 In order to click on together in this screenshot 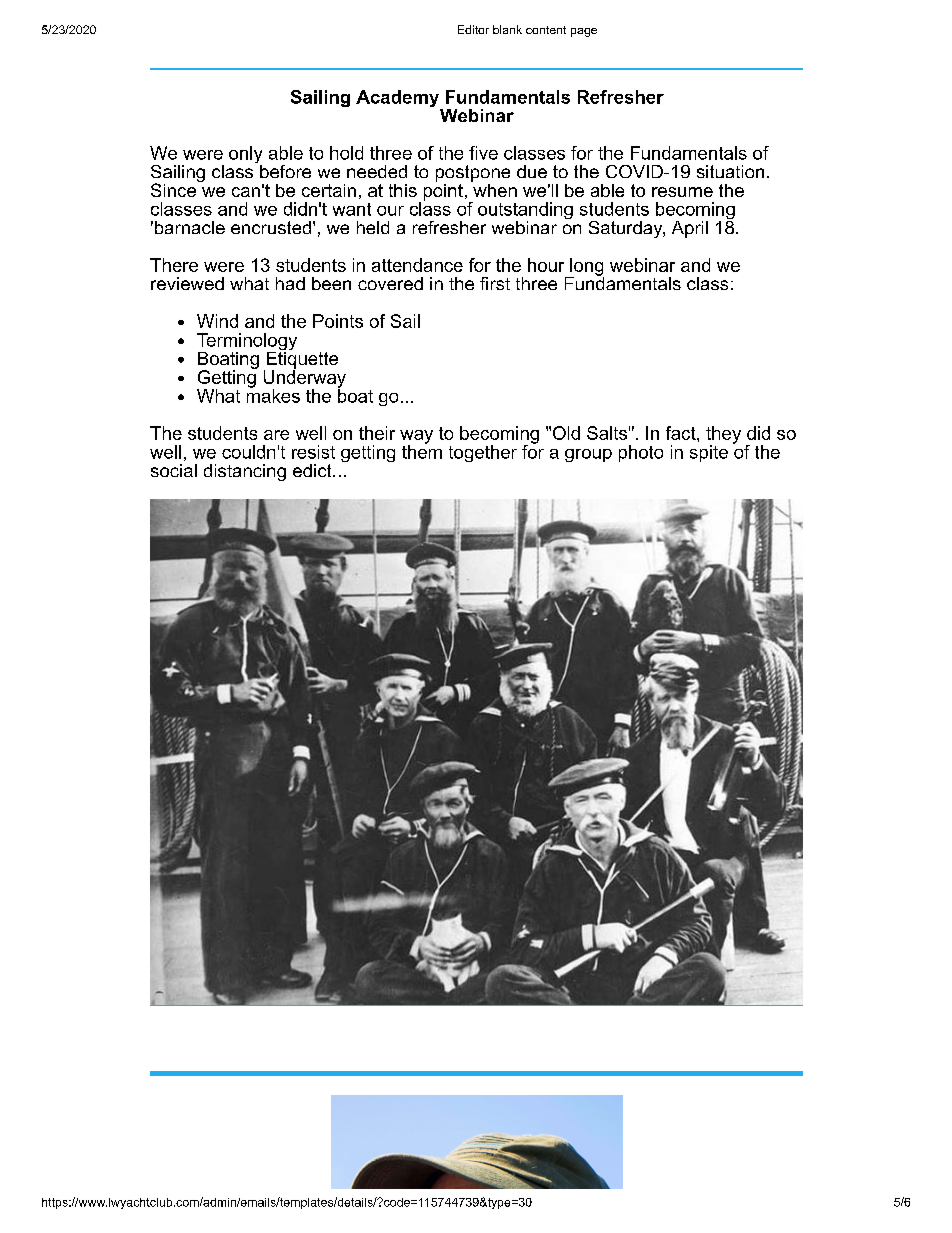, I will do `click(483, 453)`.
